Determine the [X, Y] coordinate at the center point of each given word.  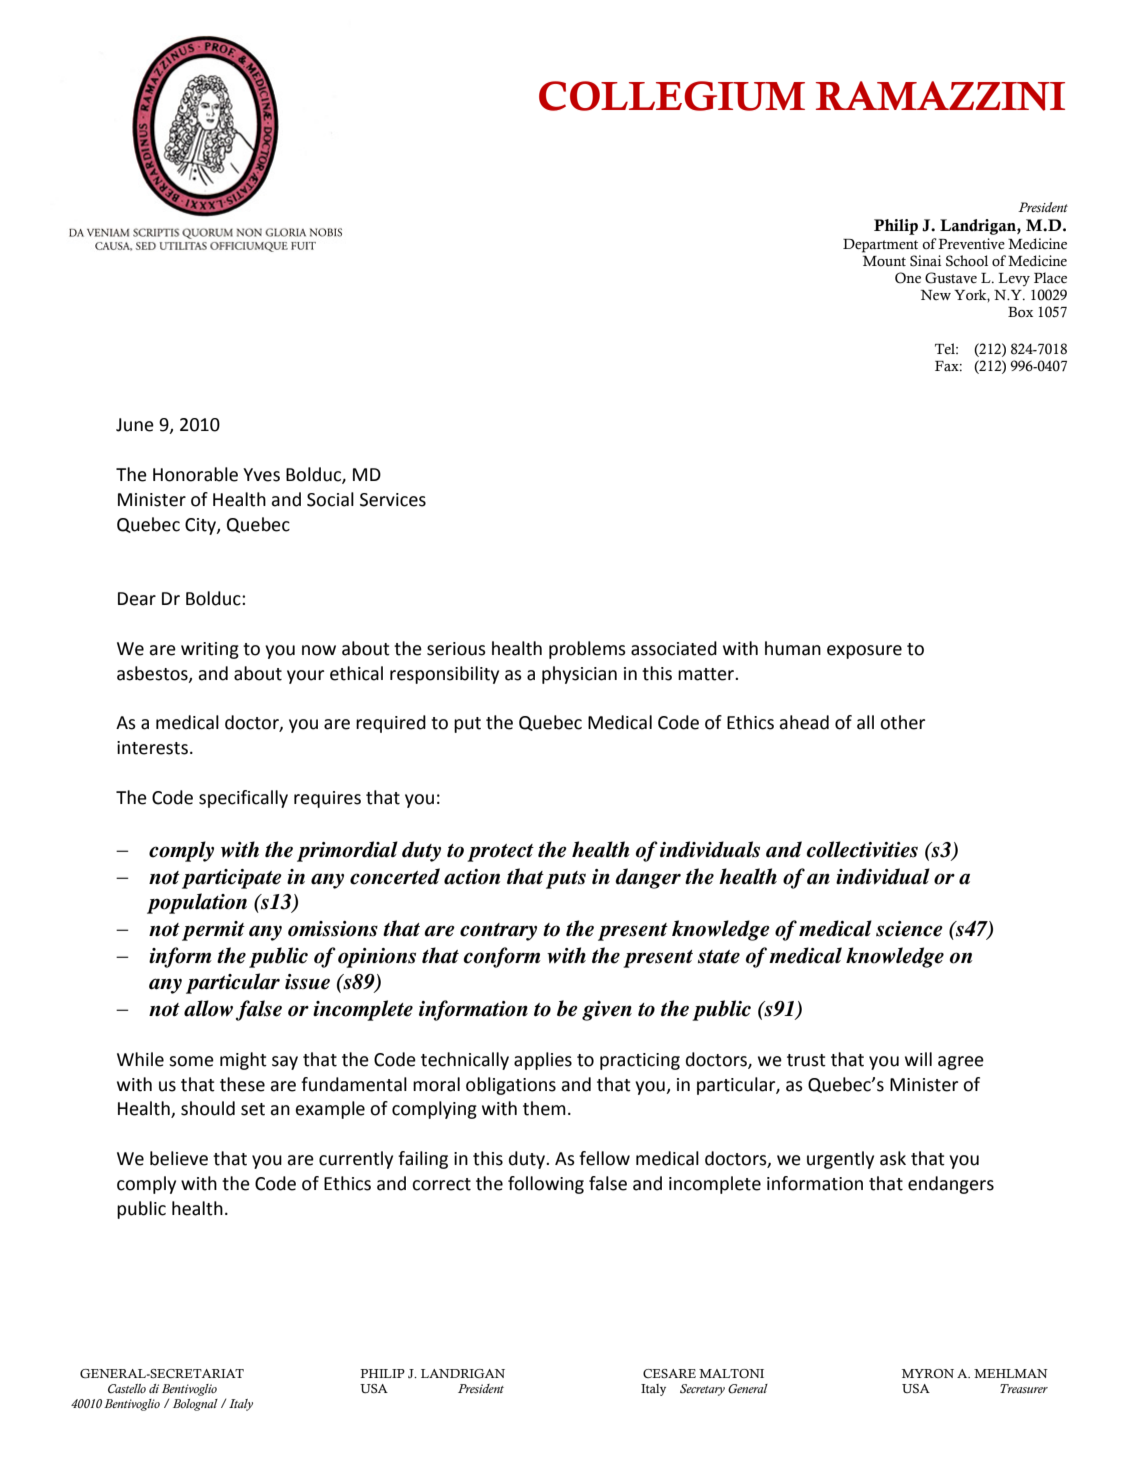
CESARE [669, 1373]
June [135, 425]
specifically [243, 799]
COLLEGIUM [672, 96]
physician [579, 675]
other [902, 722]
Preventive [971, 244]
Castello [127, 1388]
